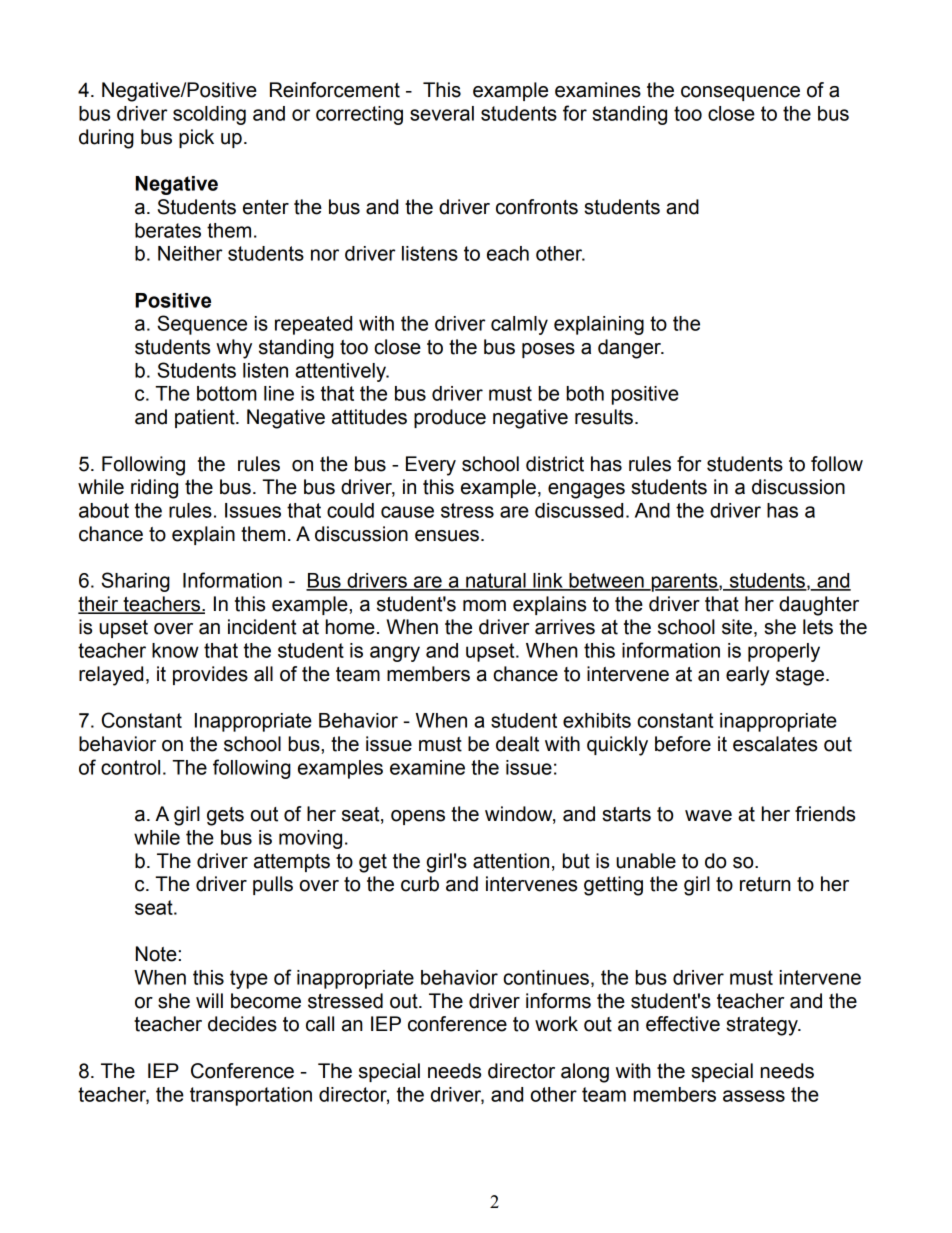 This document has width=952, height=1233. Describe the element at coordinates (754, 1096) in the document. I see `assess` at that location.
